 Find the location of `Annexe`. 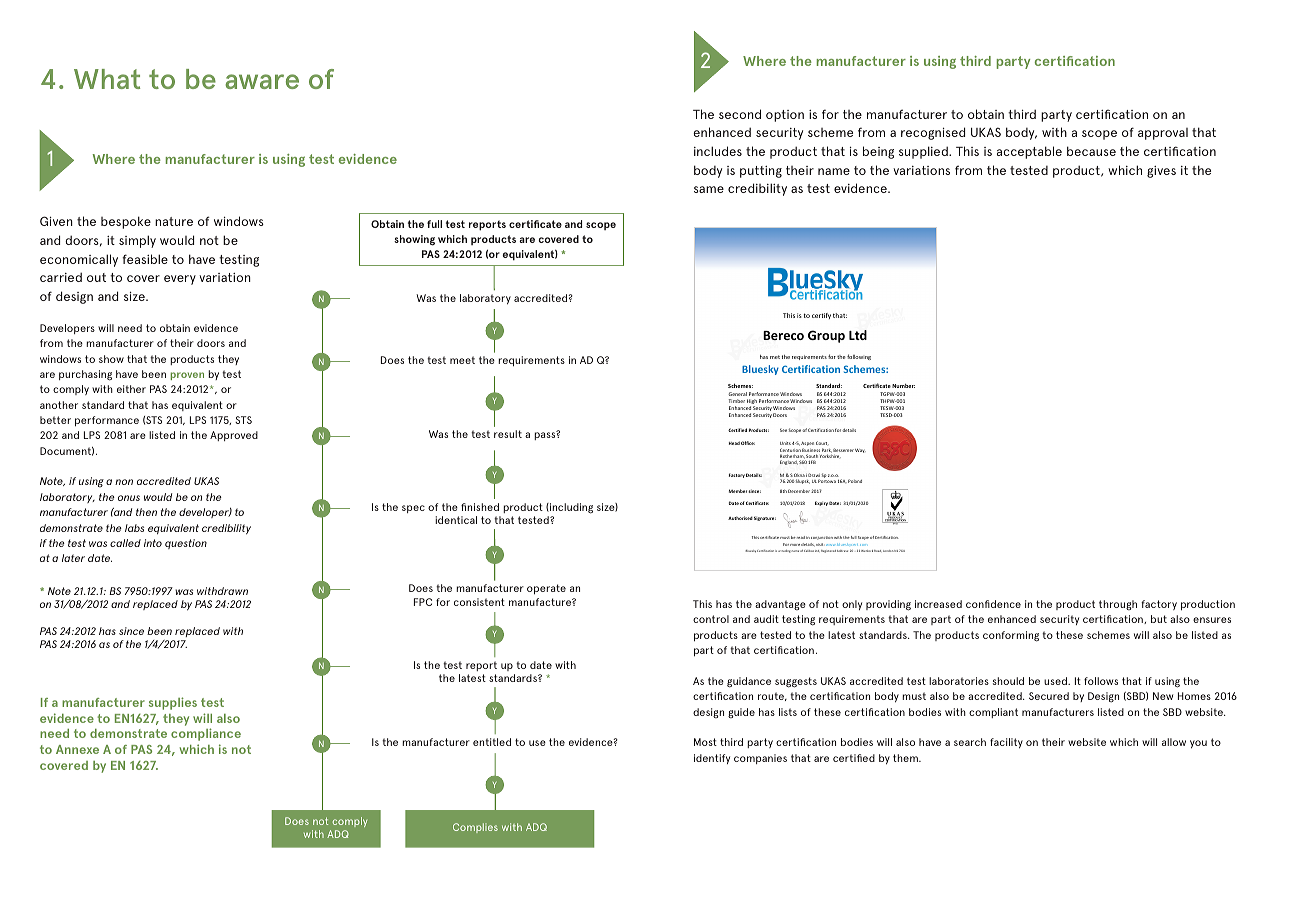

Annexe is located at coordinates (77, 749).
